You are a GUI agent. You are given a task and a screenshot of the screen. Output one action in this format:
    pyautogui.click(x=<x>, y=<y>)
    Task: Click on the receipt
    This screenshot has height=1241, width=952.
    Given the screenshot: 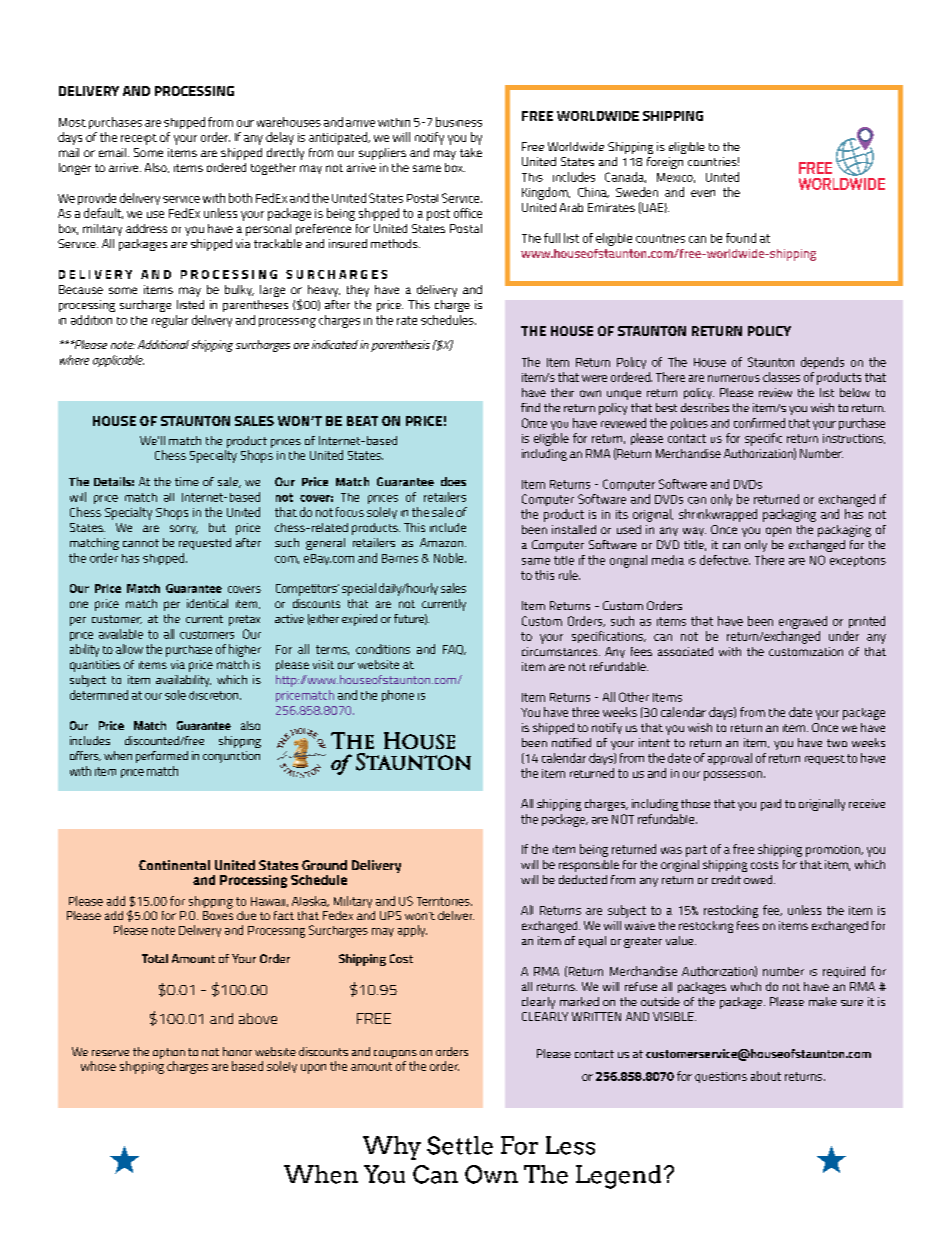 What is the action you would take?
    pyautogui.click(x=139, y=139)
